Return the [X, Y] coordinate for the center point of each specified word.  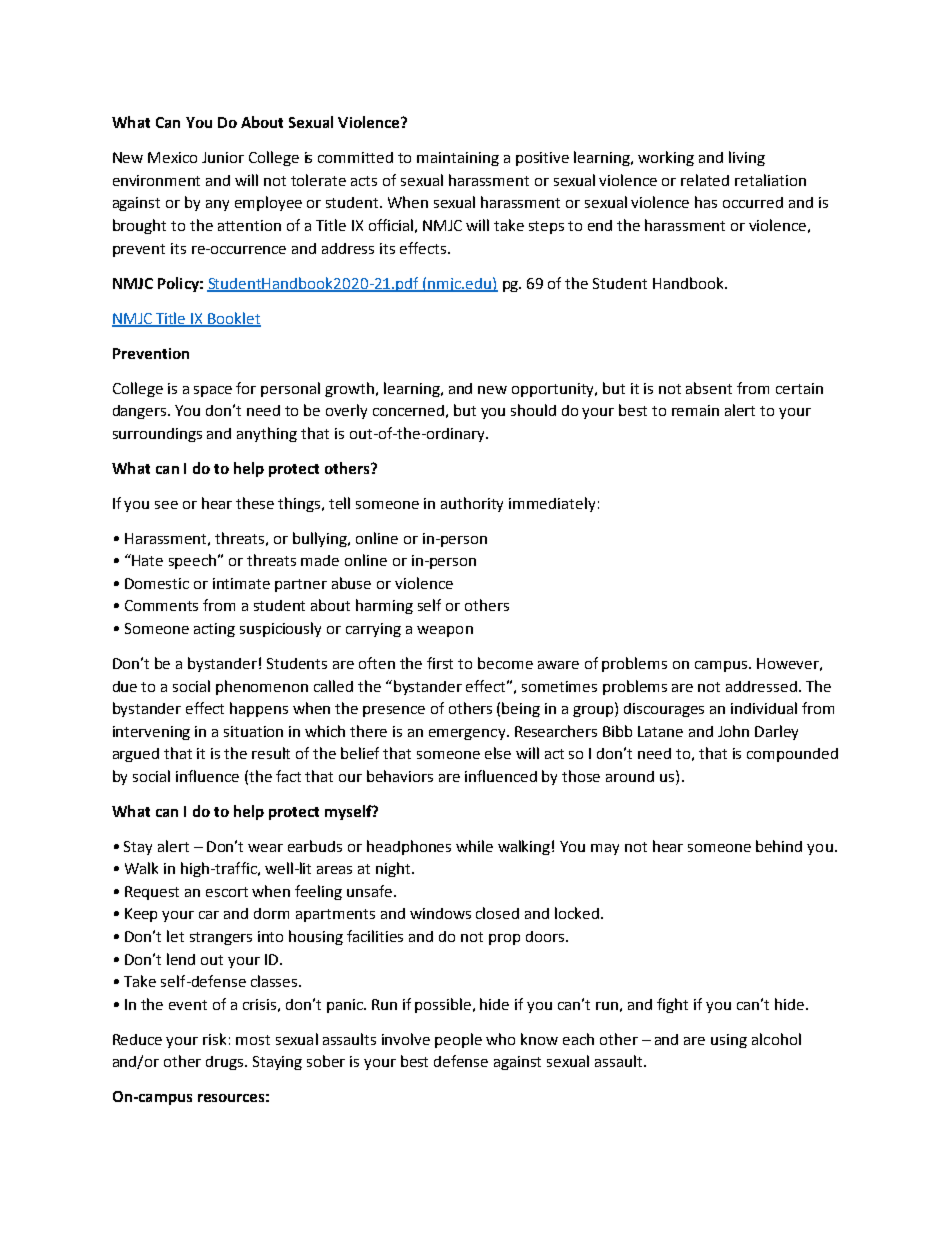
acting [214, 630]
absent [709, 388]
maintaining [458, 159]
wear [265, 848]
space [213, 391]
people [458, 1040]
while [474, 846]
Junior [223, 157]
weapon [445, 631]
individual [764, 708]
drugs [226, 1063]
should [533, 410]
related [705, 180]
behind [779, 846]
